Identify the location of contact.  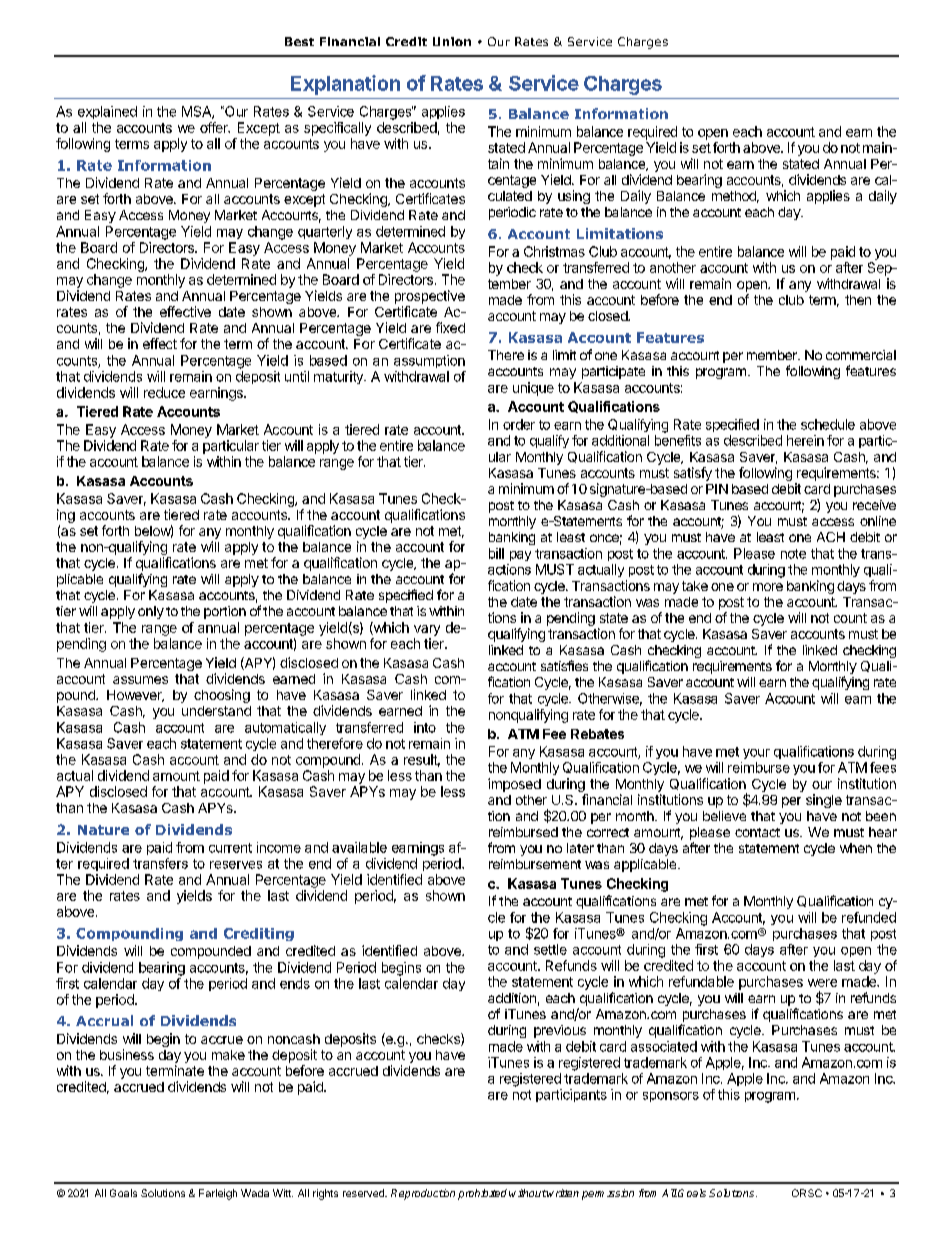
(757, 832).
